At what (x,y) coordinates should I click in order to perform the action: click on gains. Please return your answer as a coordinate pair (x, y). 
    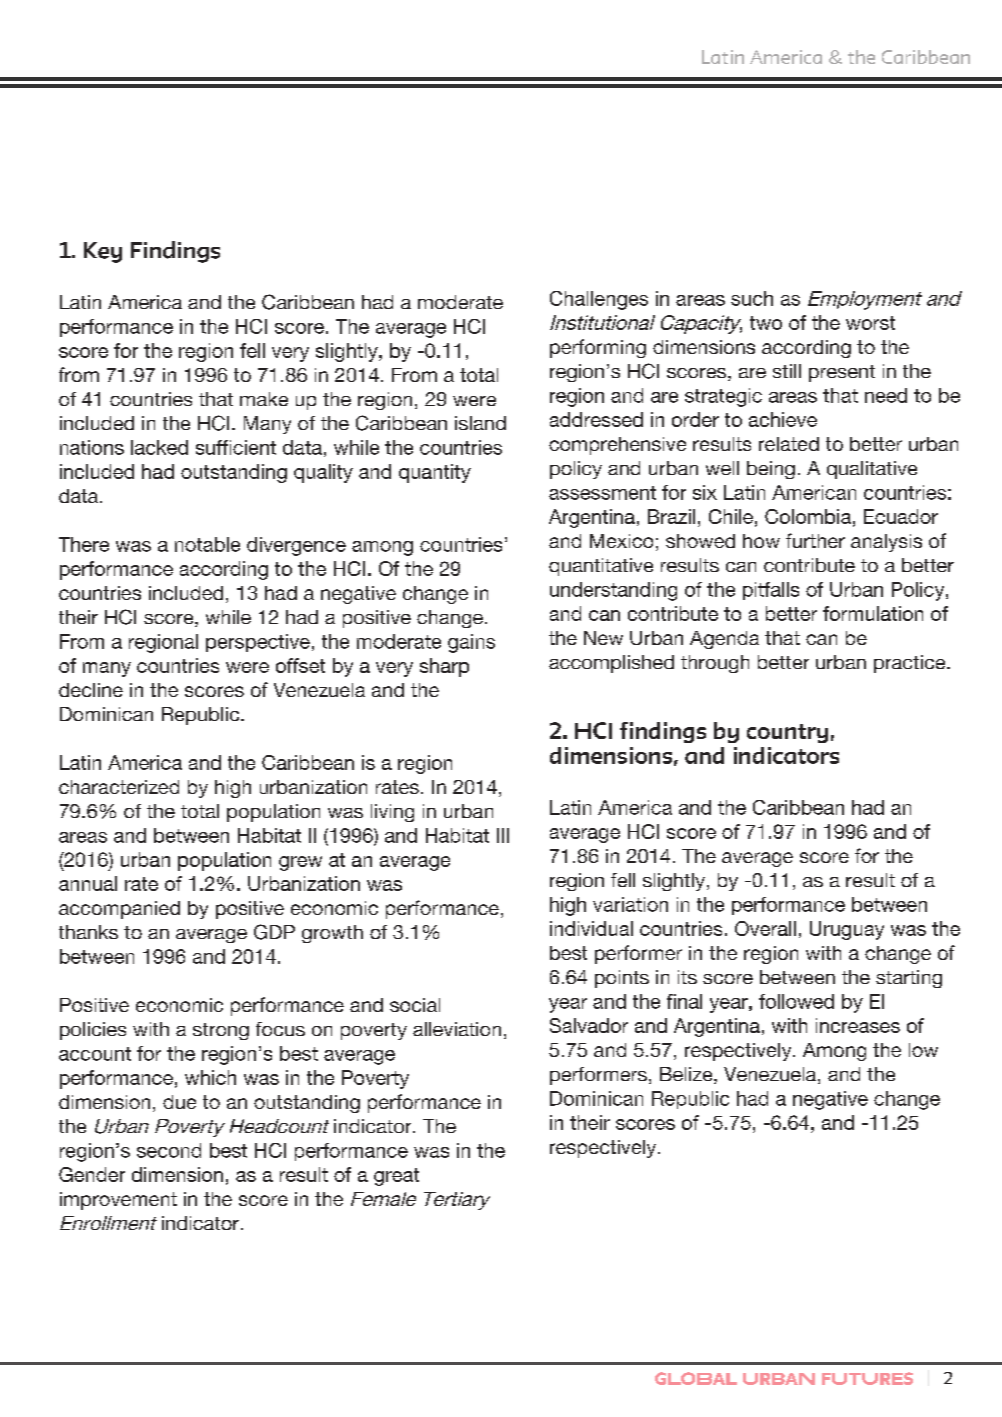
    Looking at the image, I should click on (471, 643).
